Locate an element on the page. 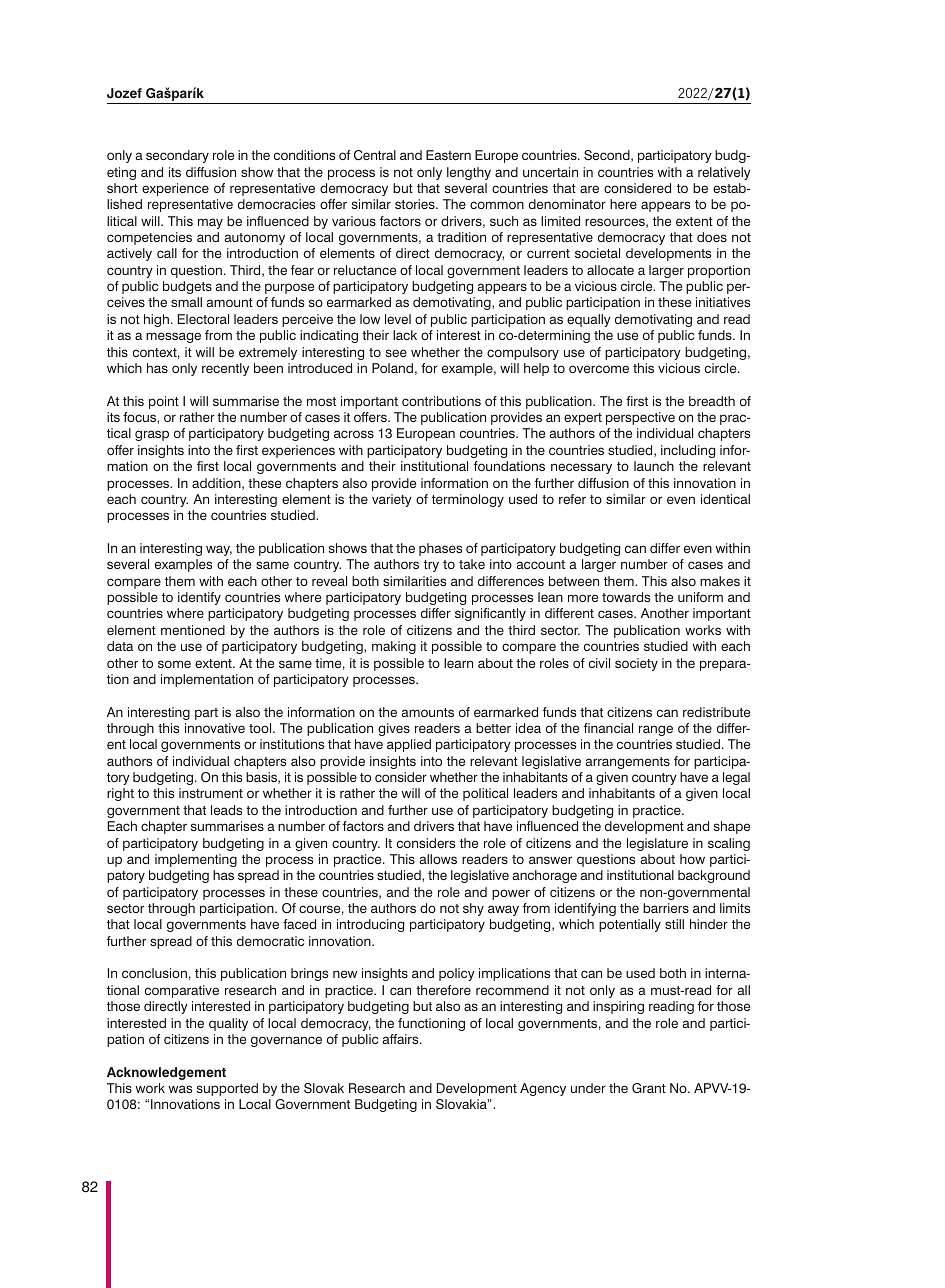 Image resolution: width=945 pixels, height=1288 pixels. affairs is located at coordinates (402, 1039).
